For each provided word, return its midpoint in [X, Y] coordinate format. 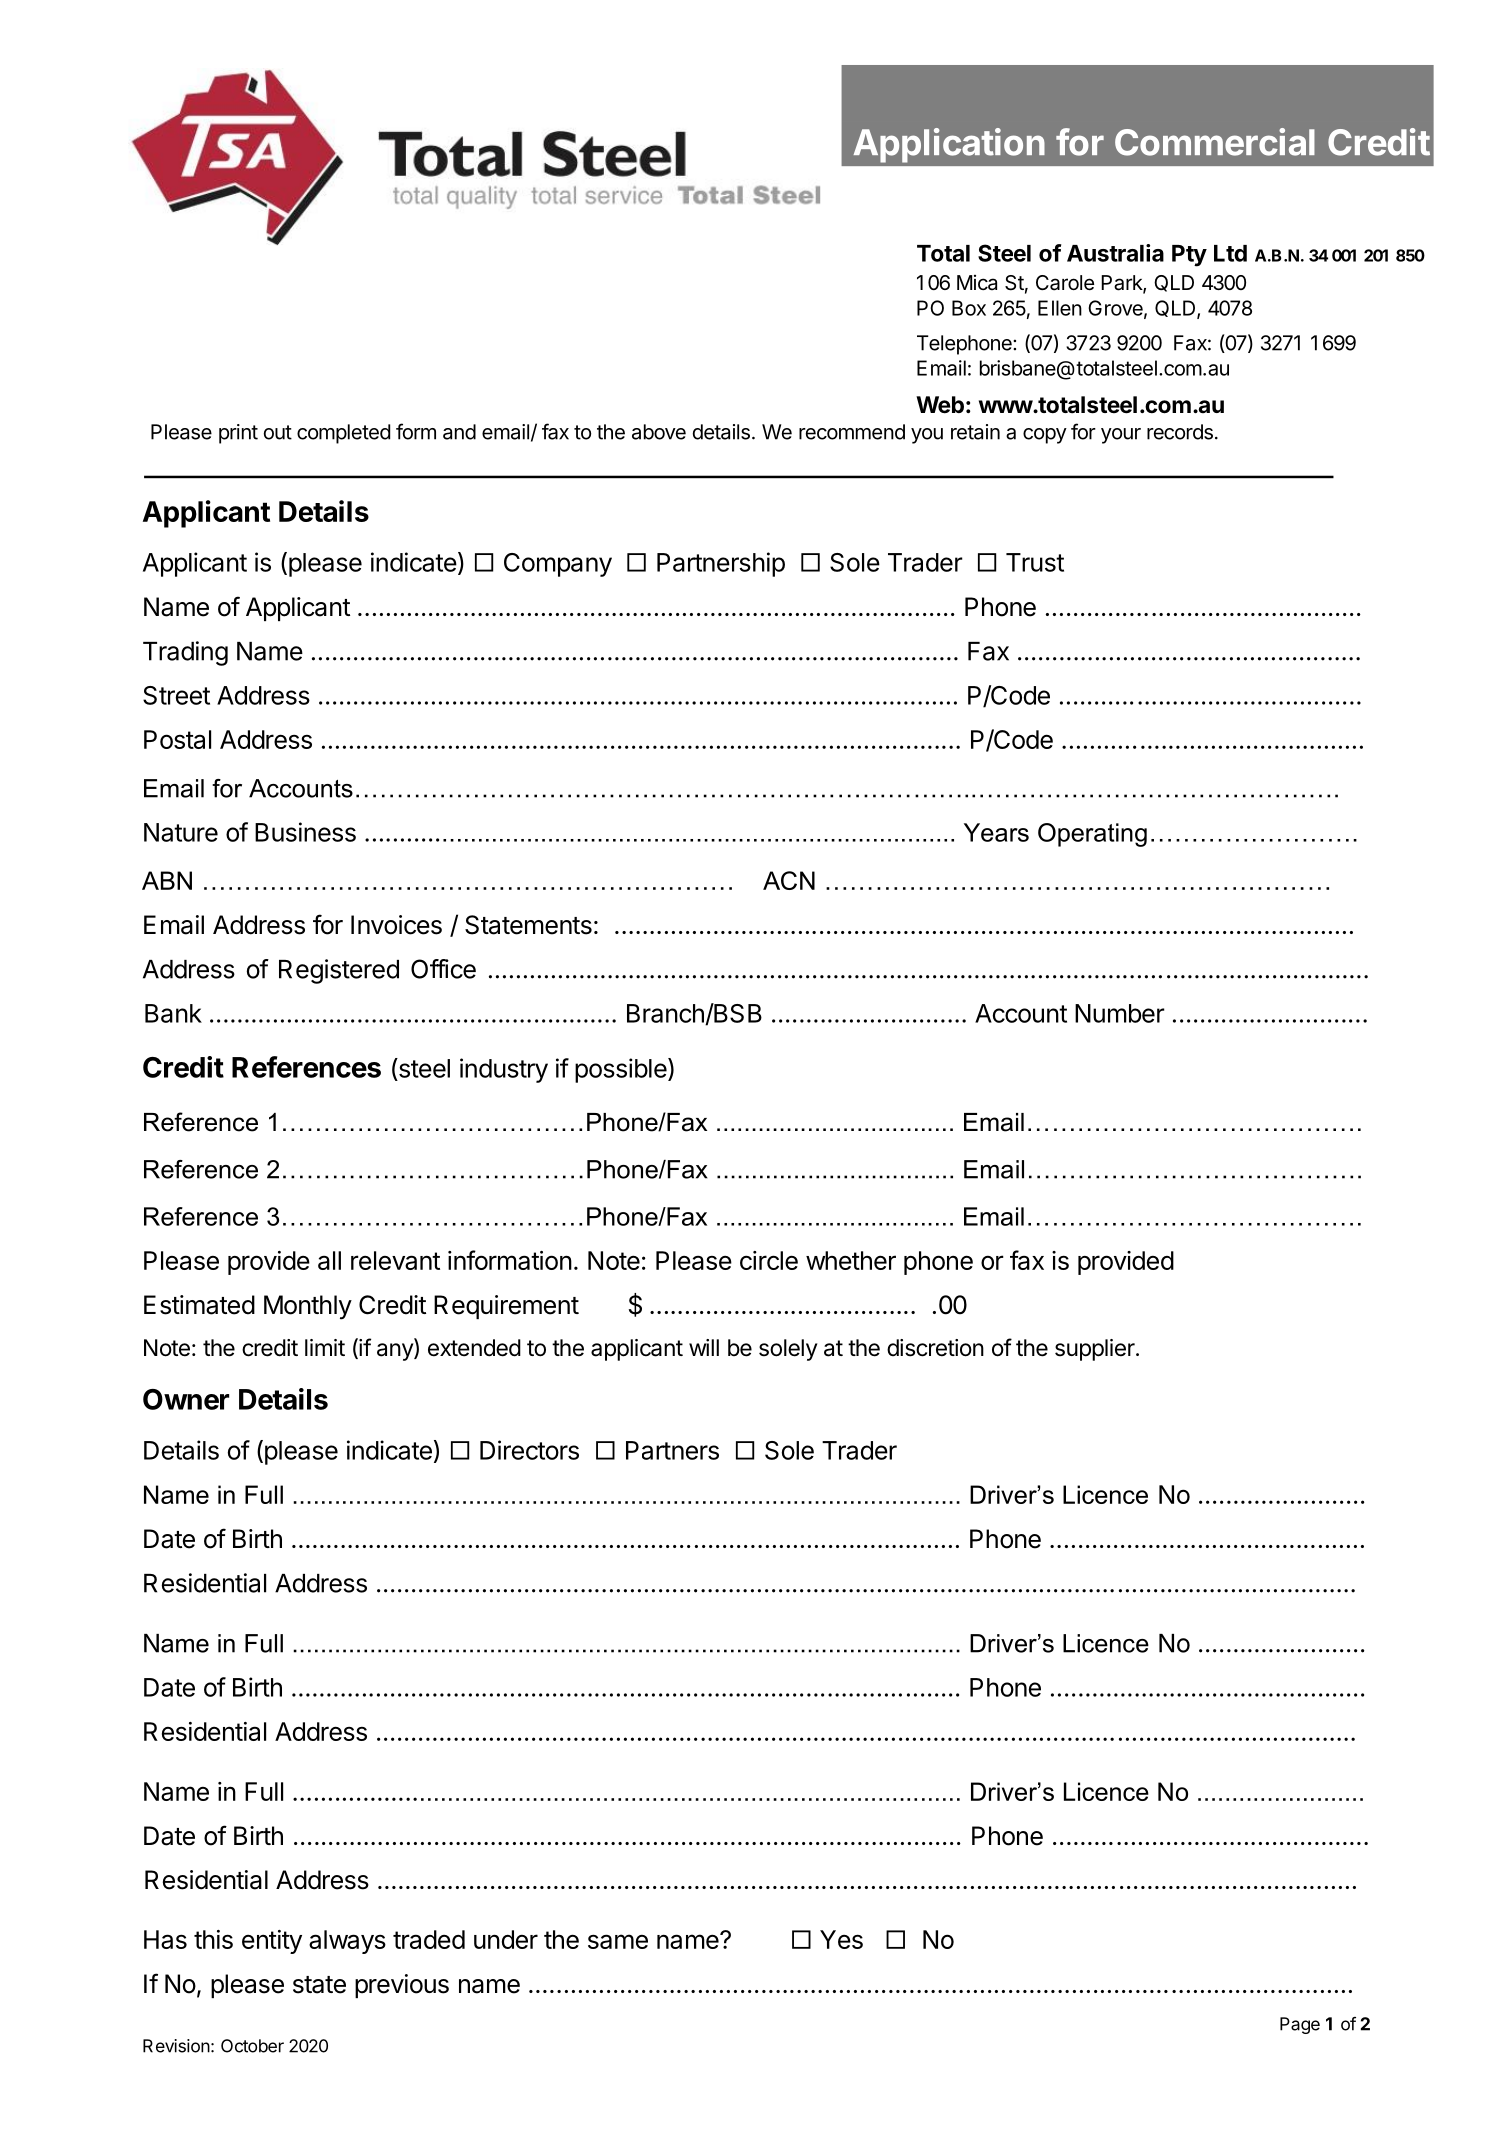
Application [949, 145]
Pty [1189, 256]
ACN [789, 880]
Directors [529, 1450]
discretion [935, 1348]
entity [272, 1942]
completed [343, 434]
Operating [1092, 835]
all [329, 1260]
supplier [1096, 1350]
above [659, 432]
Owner [186, 1399]
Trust [1035, 562]
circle [769, 1260]
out [278, 432]
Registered [339, 971]
